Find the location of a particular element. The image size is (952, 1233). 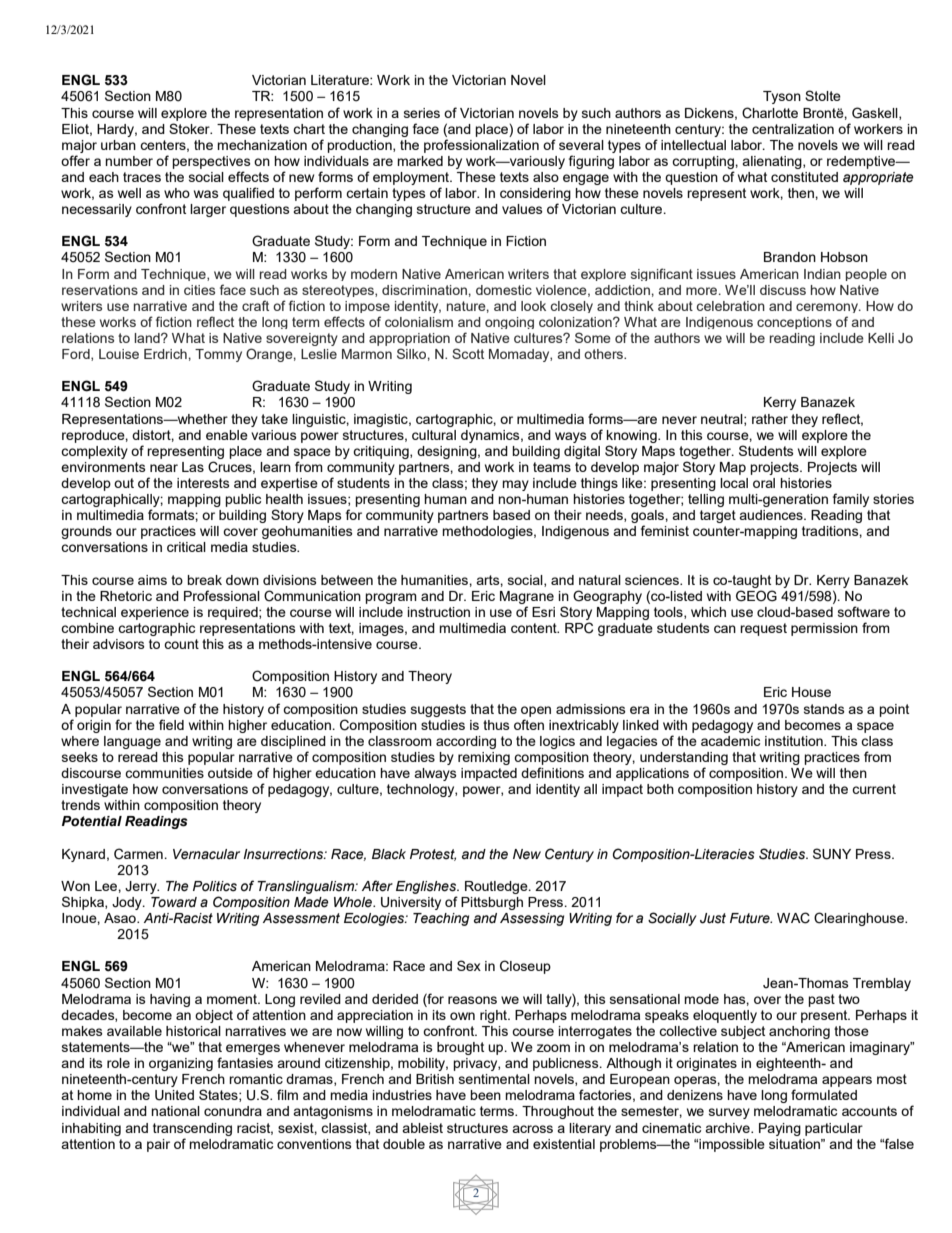

national is located at coordinates (175, 1111).
